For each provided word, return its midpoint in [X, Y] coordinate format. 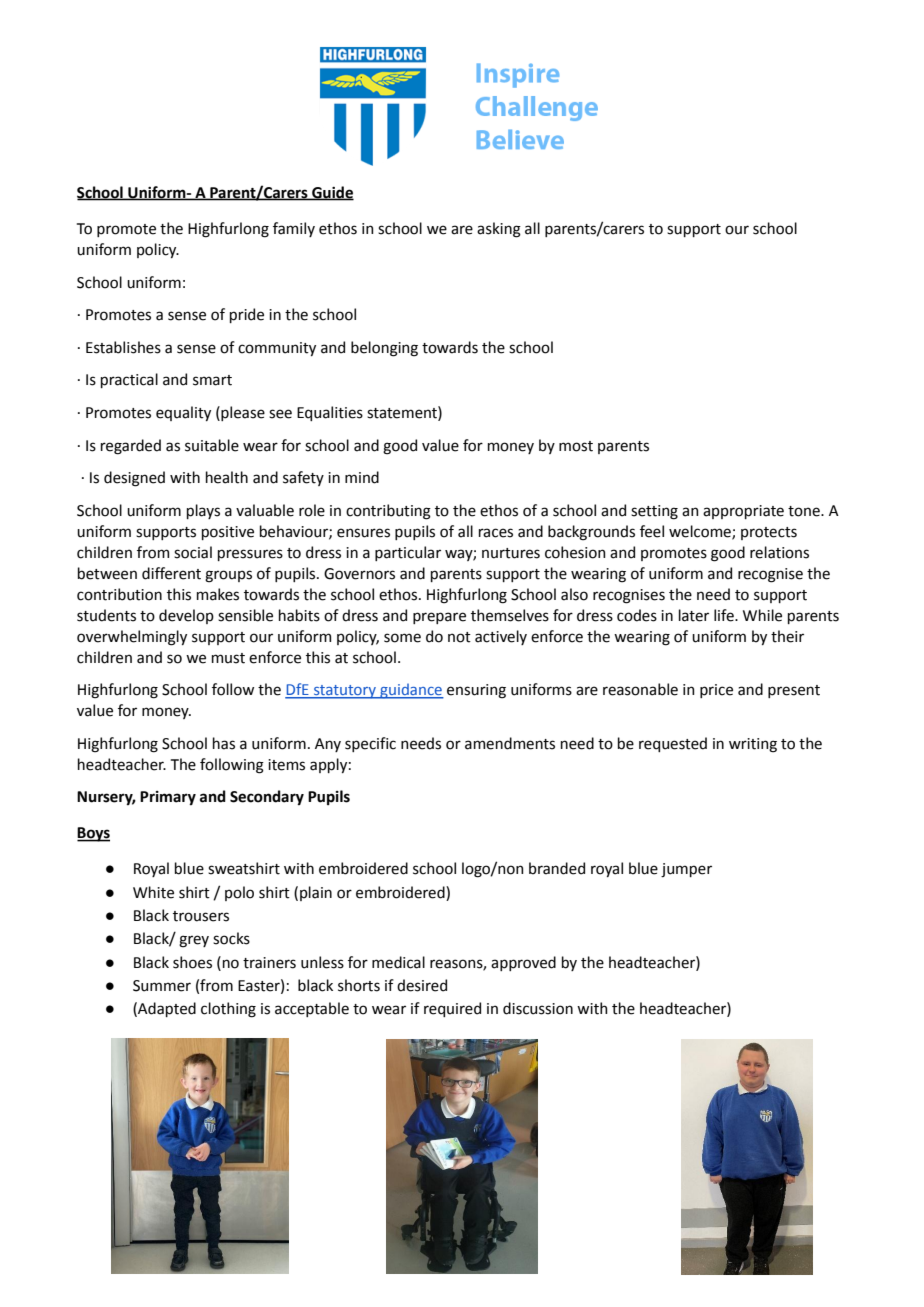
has [224, 743]
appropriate [743, 512]
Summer [162, 986]
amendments [510, 743]
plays [203, 511]
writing [753, 745]
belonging [384, 349]
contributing [388, 512]
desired [422, 985]
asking [499, 230]
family [294, 229]
